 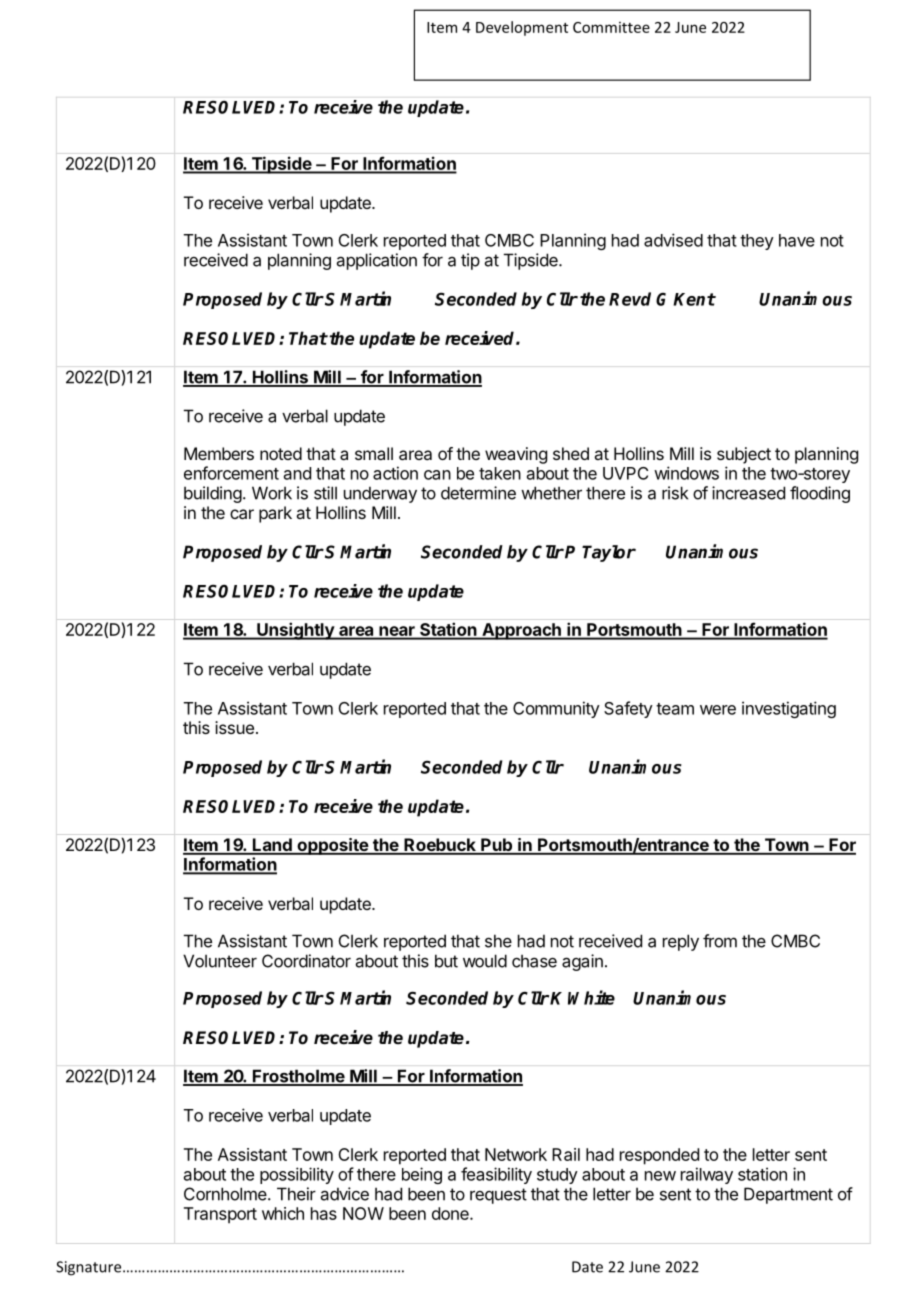 What do you see at coordinates (694, 299) in the screenshot?
I see `Kent` at bounding box center [694, 299].
